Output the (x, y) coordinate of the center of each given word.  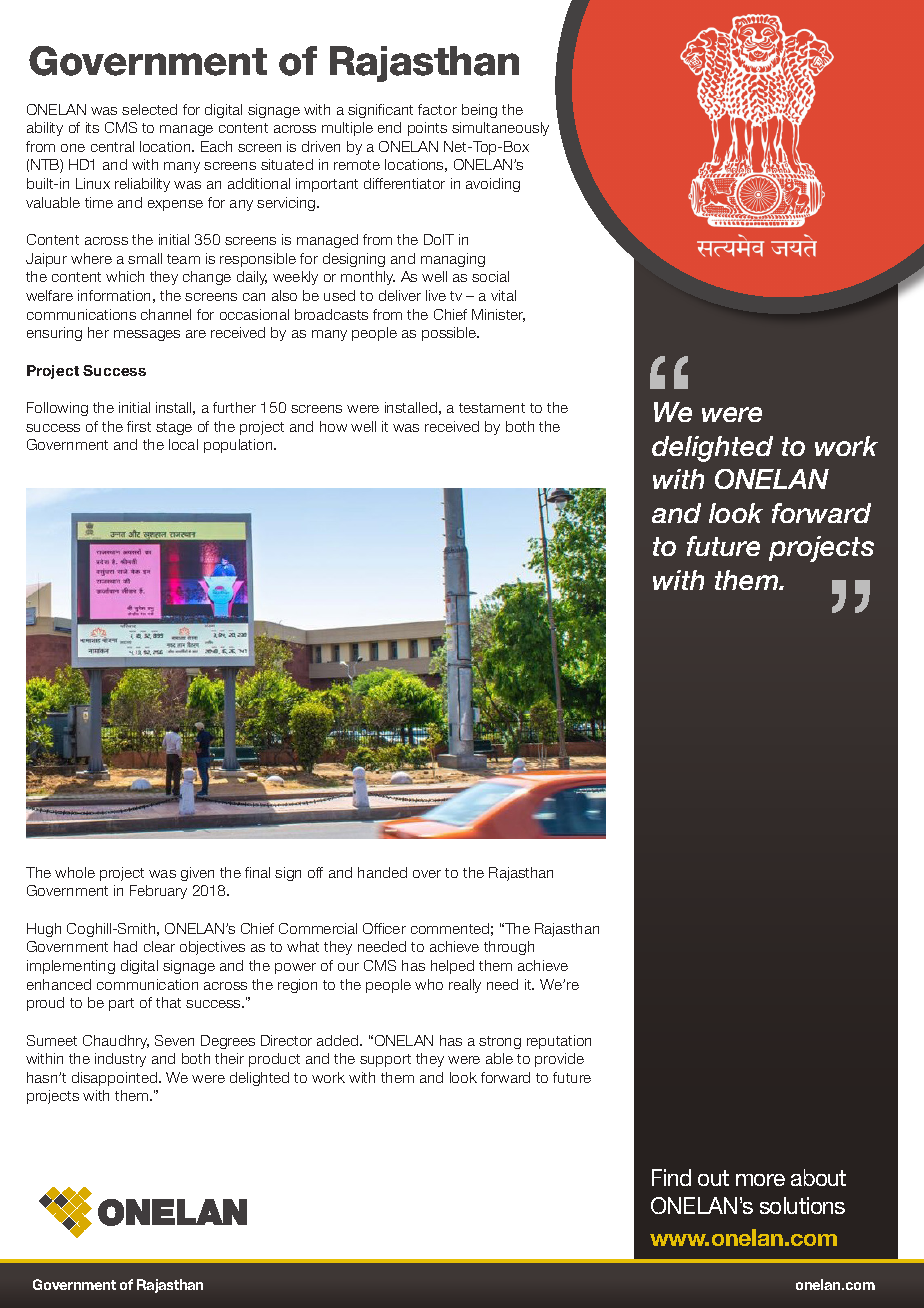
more (760, 1180)
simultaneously (500, 129)
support (385, 1060)
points (427, 129)
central (112, 146)
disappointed (116, 1079)
